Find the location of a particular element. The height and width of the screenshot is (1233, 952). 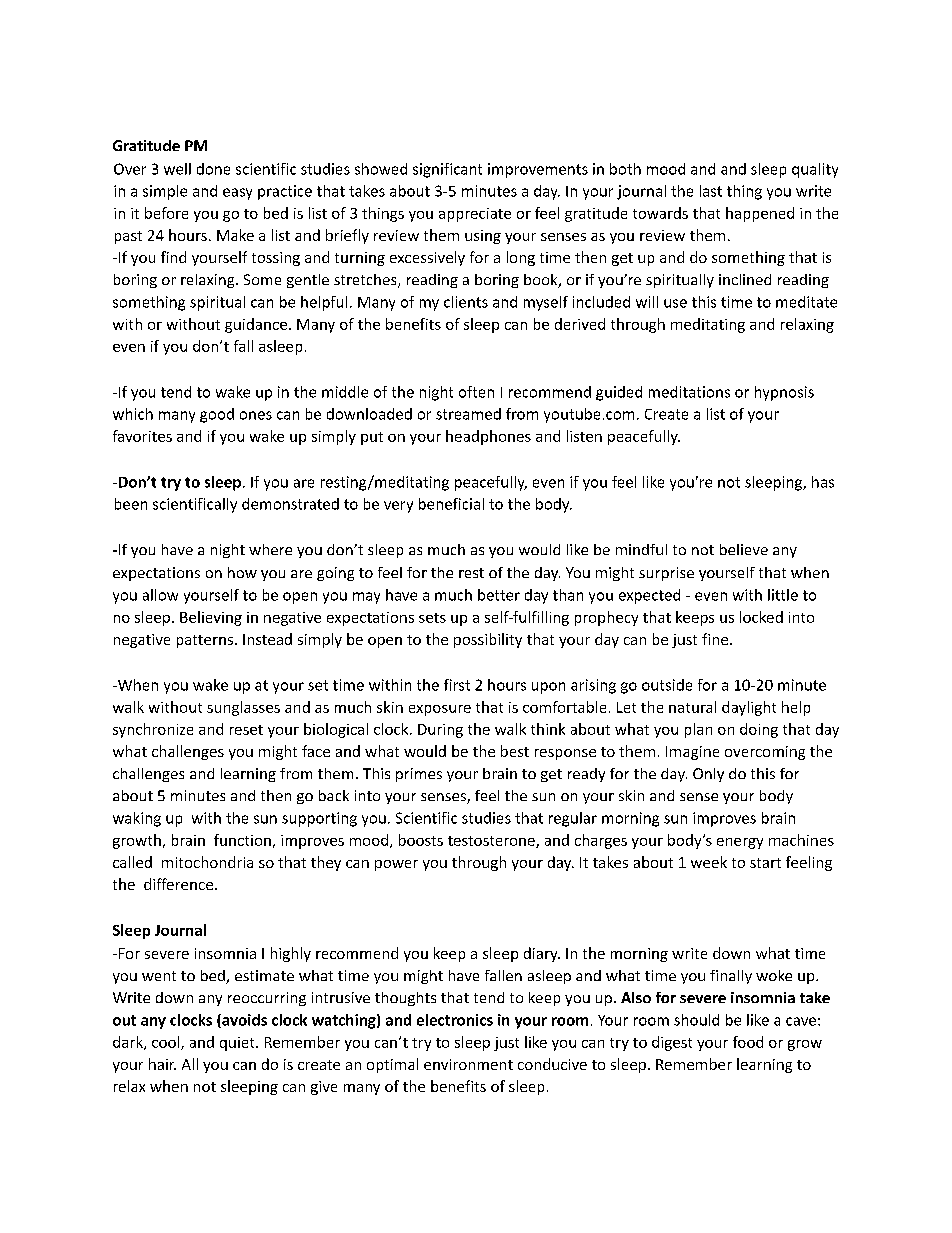

Believing is located at coordinates (211, 618).
